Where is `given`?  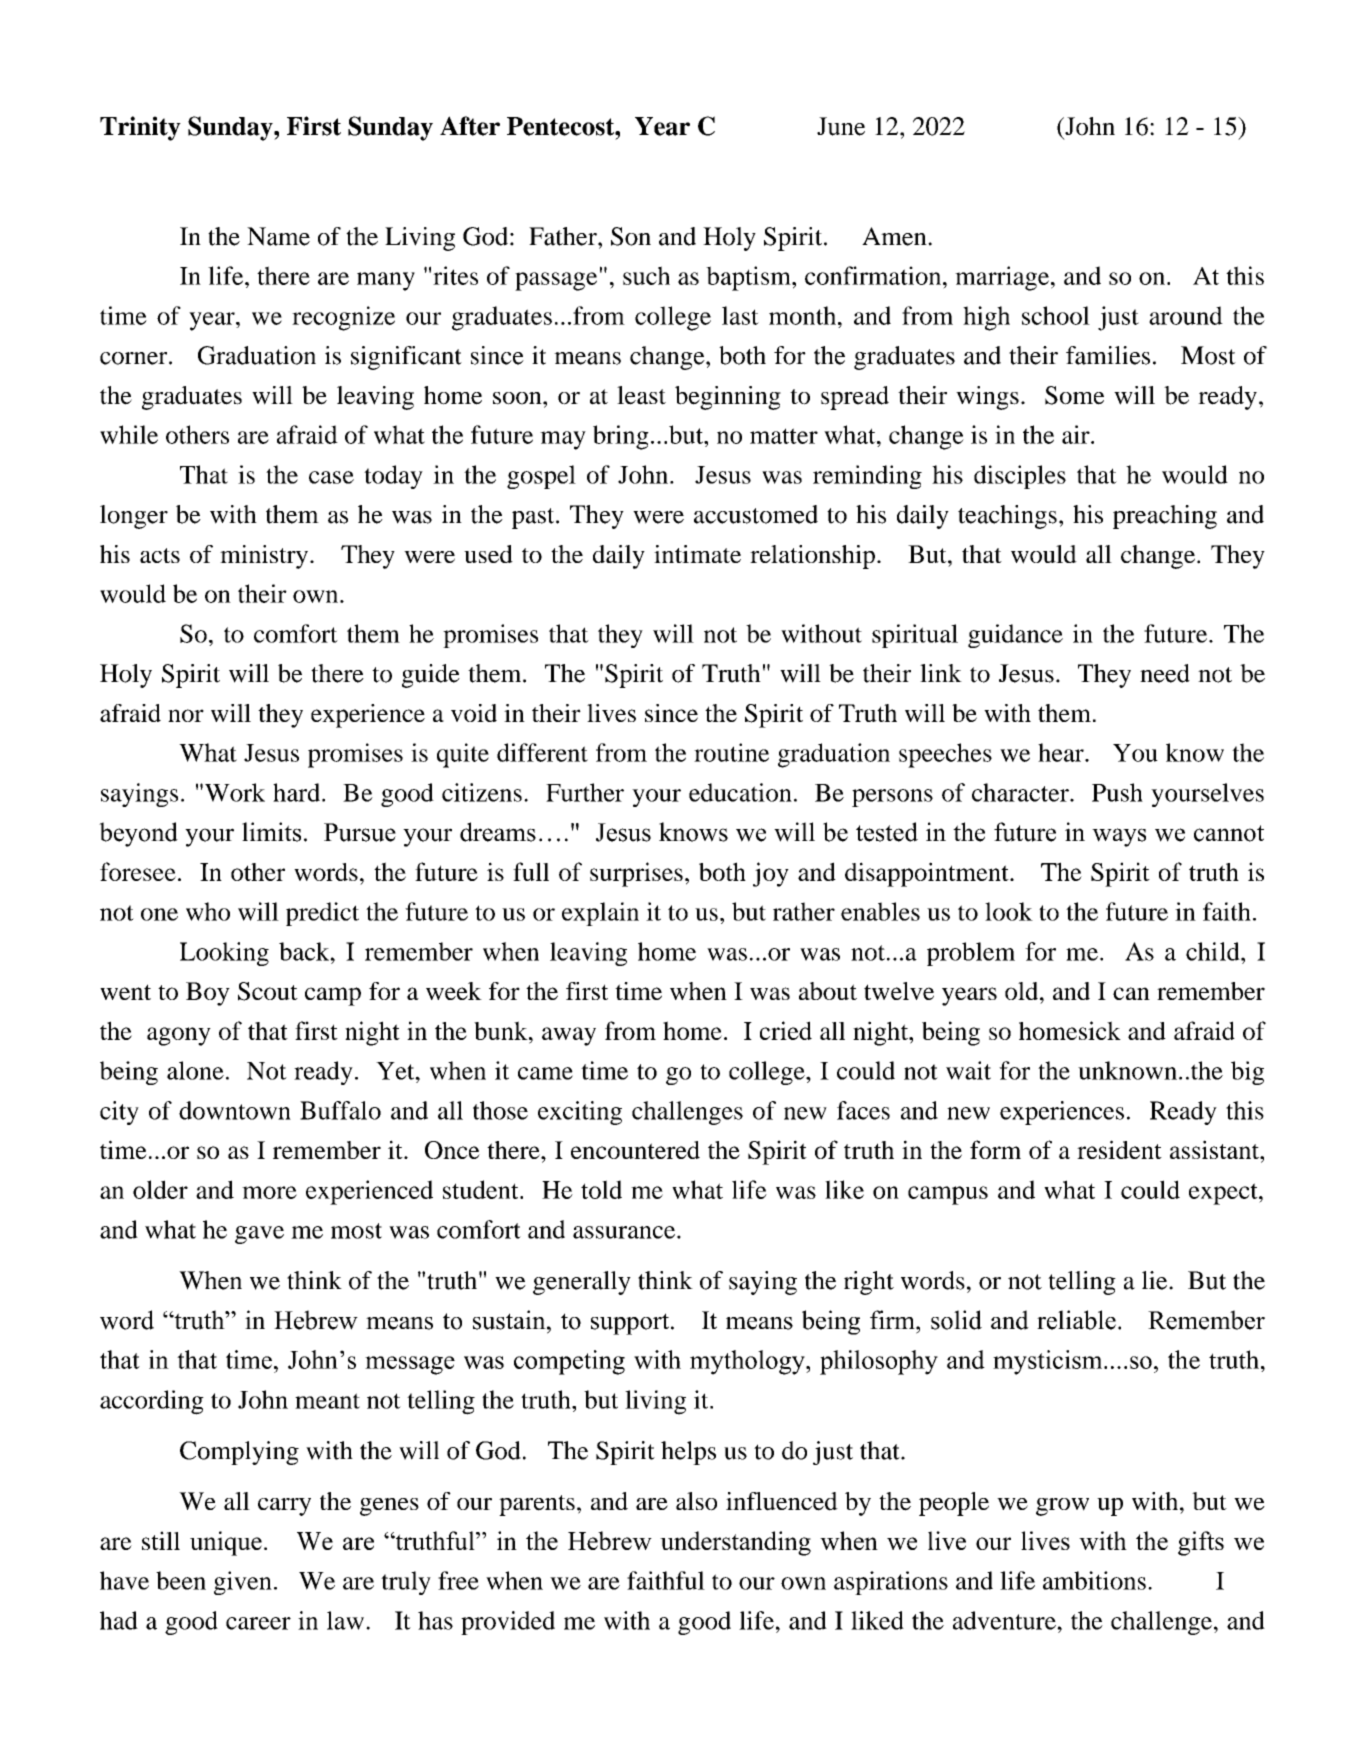
given is located at coordinates (243, 1583).
